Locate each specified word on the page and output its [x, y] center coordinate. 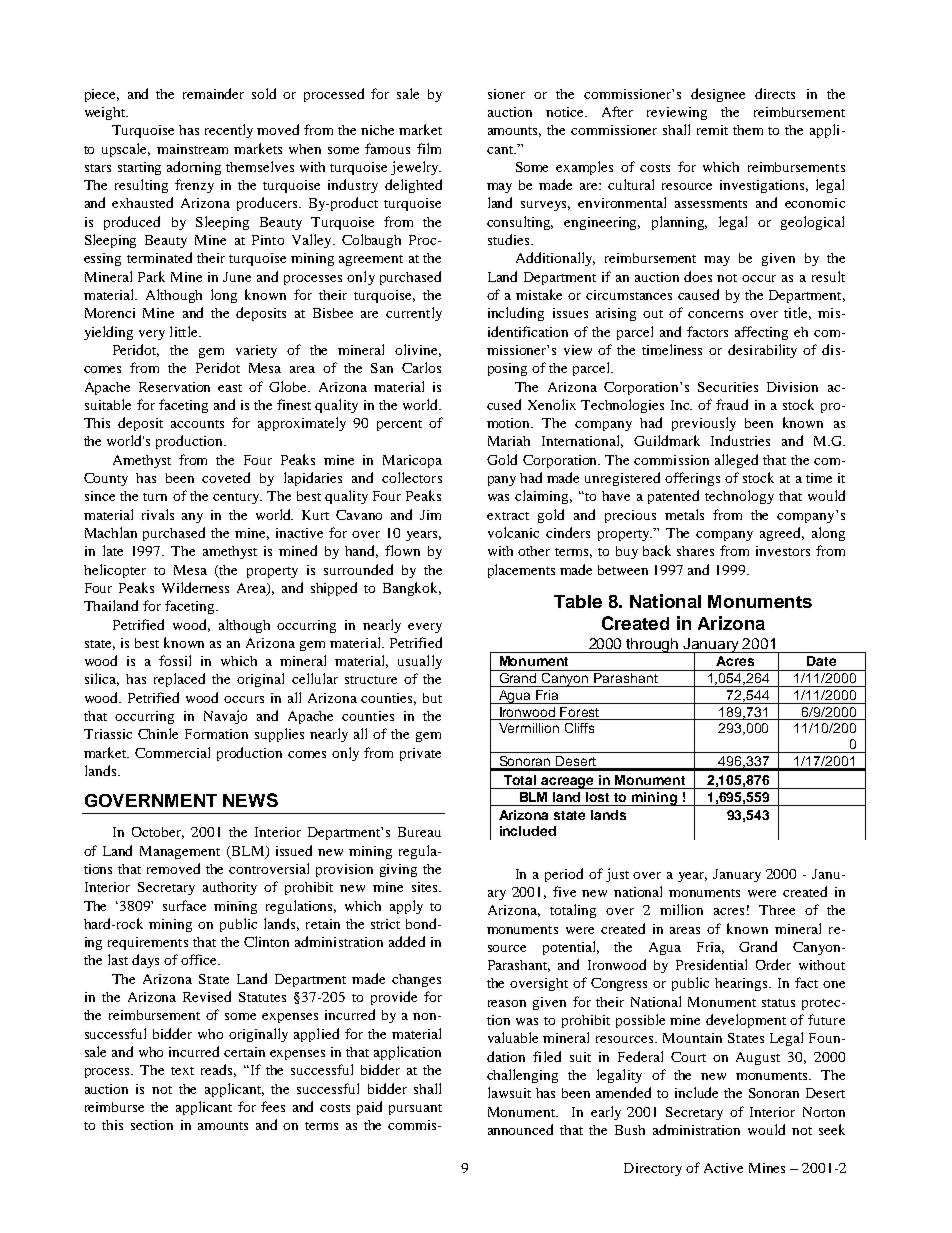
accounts [197, 424]
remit [712, 130]
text [182, 1071]
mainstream [192, 149]
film [429, 148]
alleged [736, 461]
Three [777, 910]
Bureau [419, 832]
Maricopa [412, 461]
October [158, 833]
